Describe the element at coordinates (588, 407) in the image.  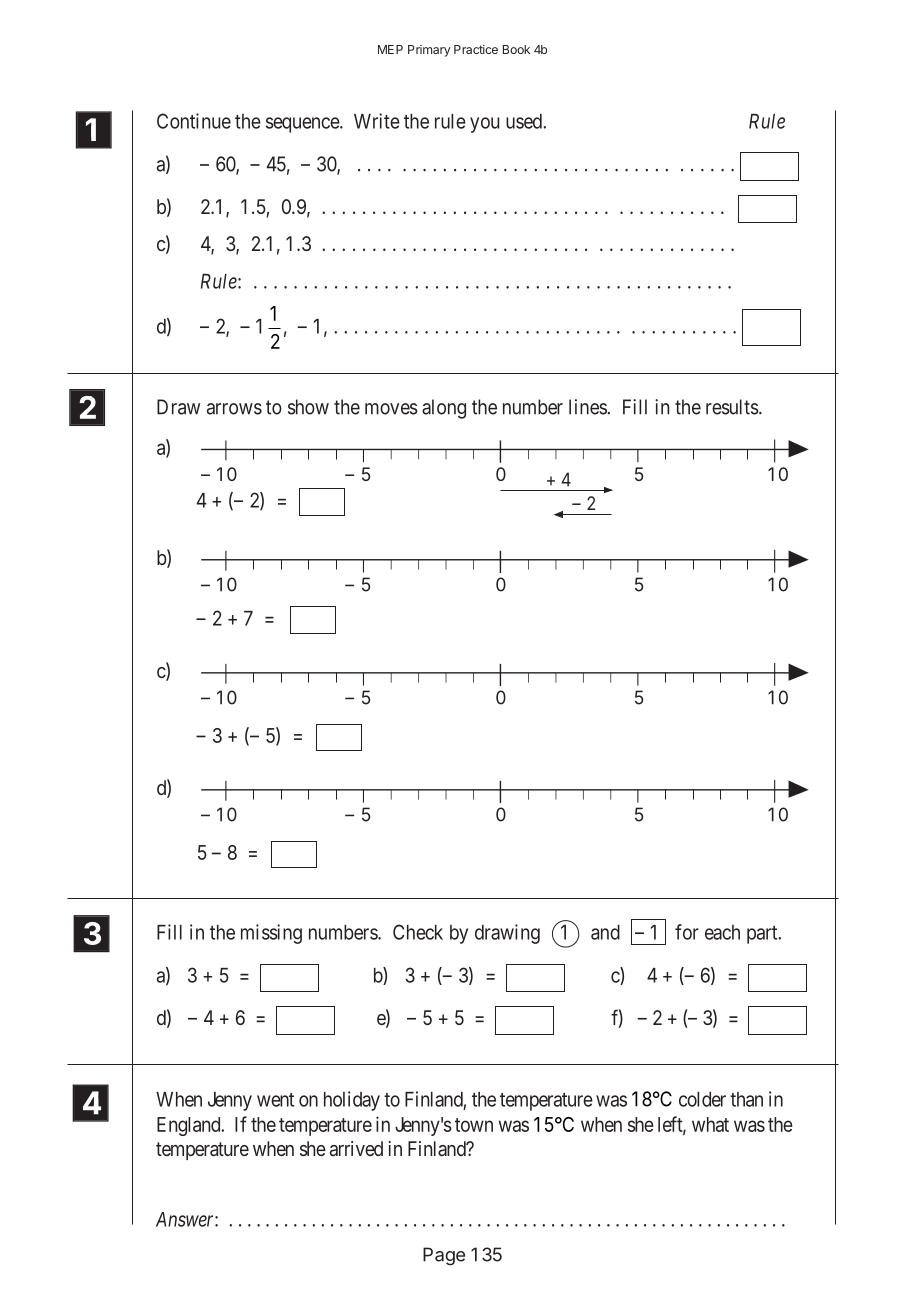
I see `lines` at that location.
